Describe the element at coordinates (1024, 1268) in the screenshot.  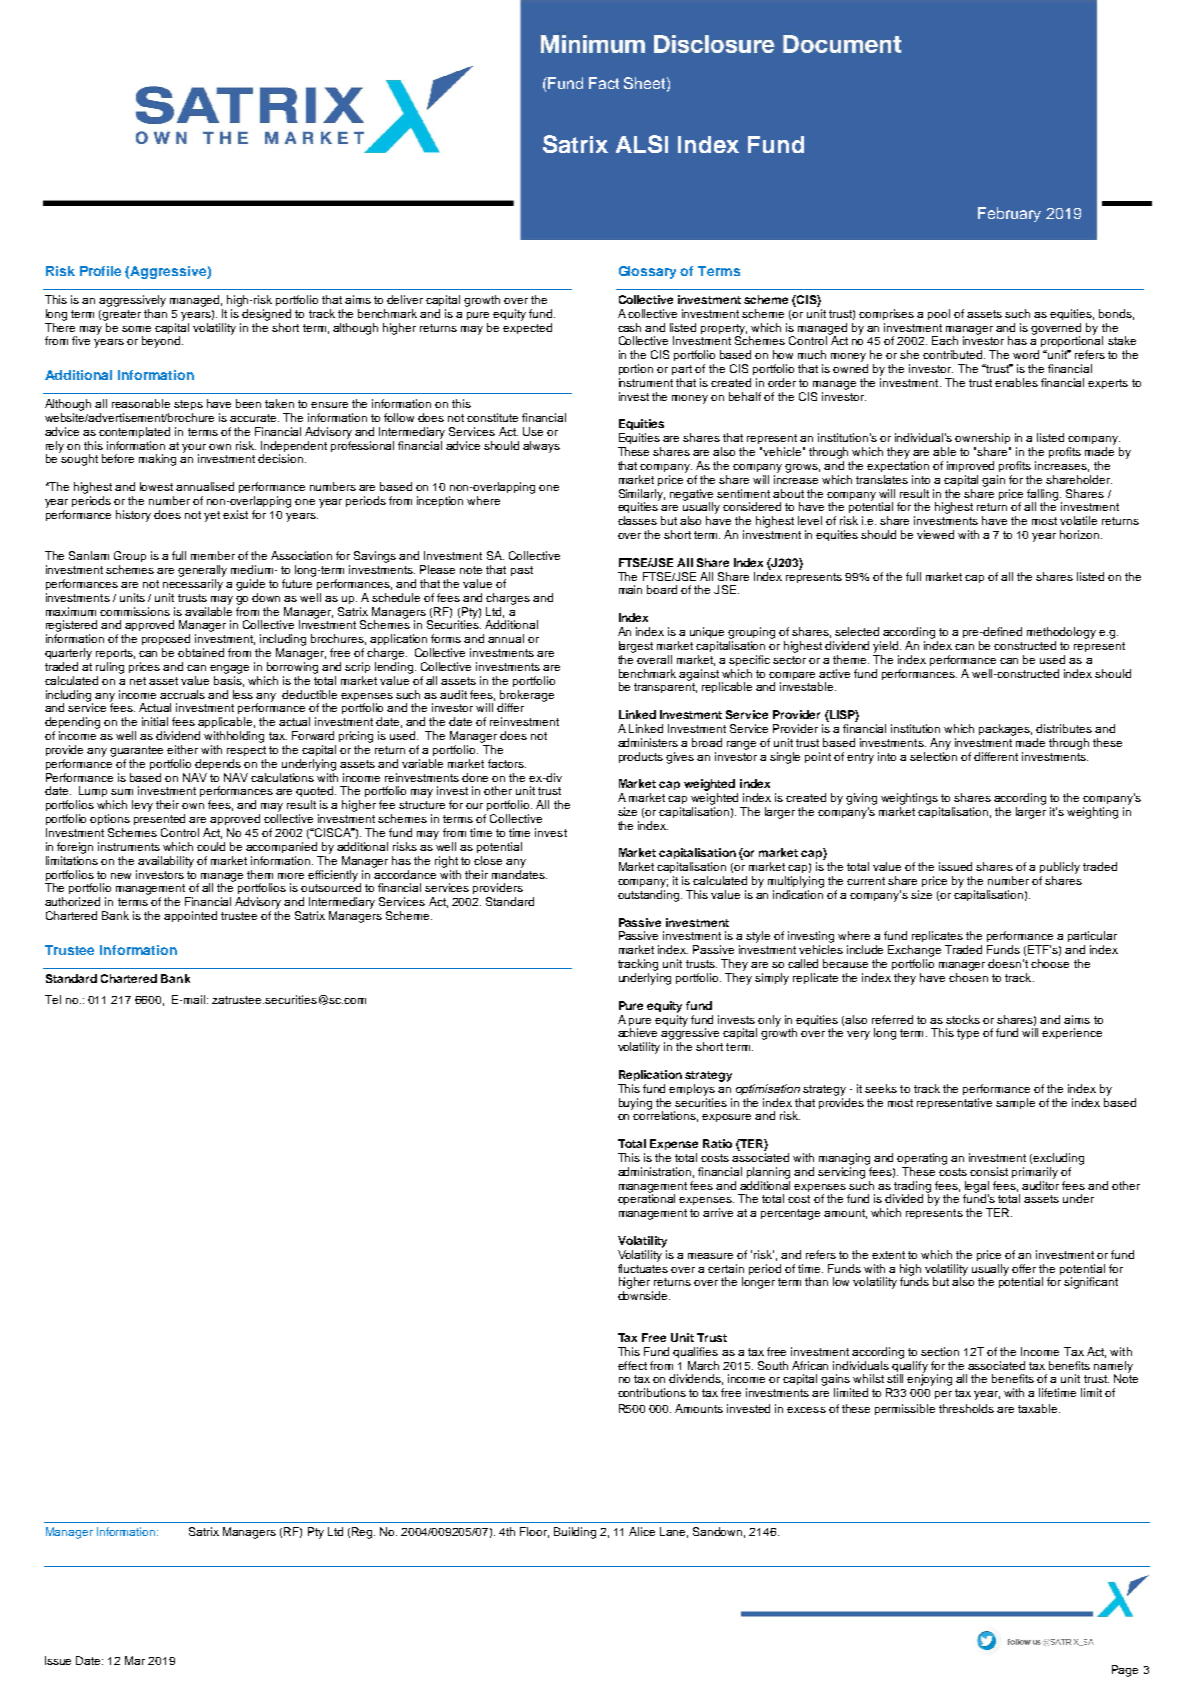
I see `offer` at that location.
